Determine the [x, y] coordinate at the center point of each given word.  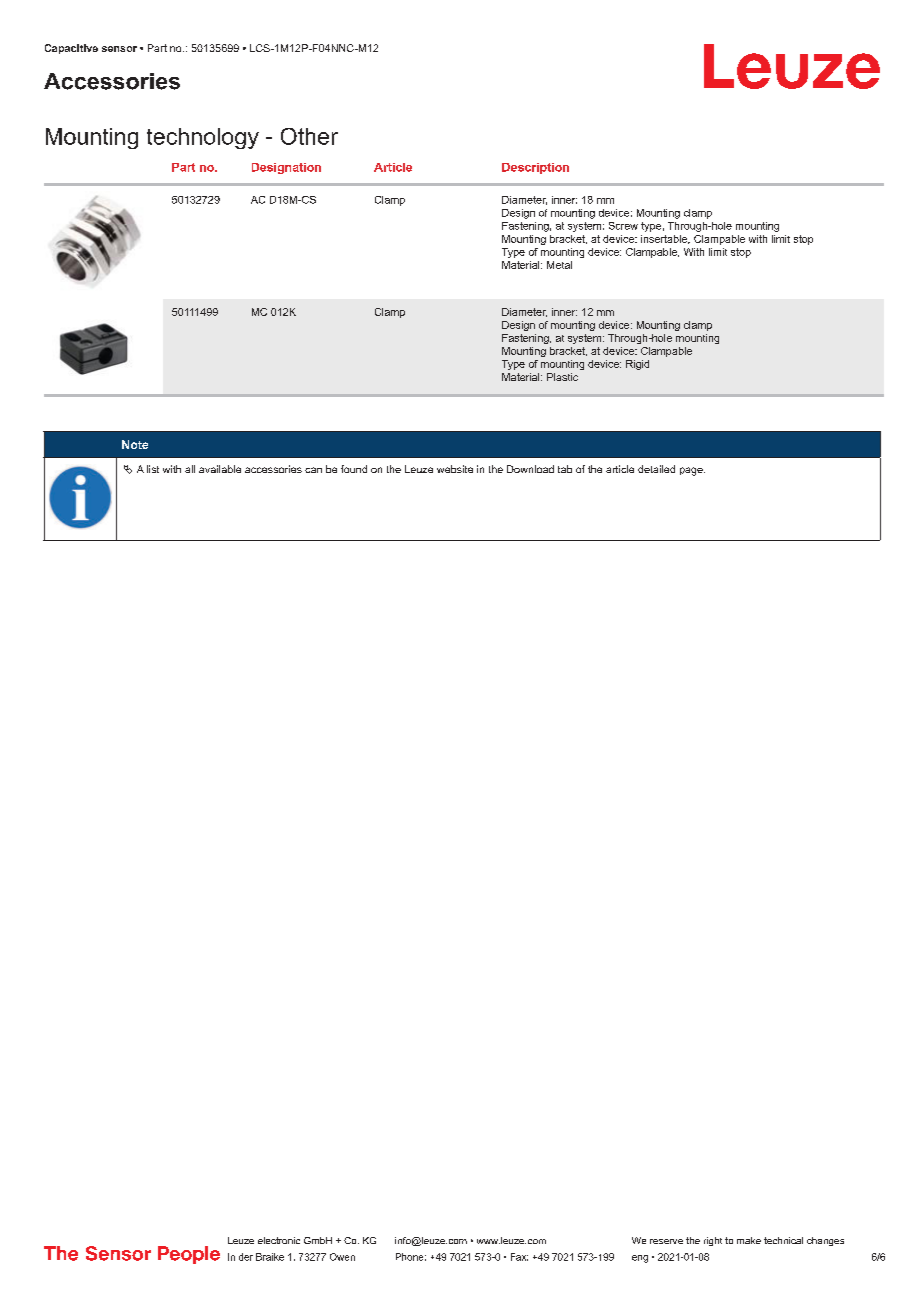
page [692, 471]
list [153, 469]
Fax [519, 1257]
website [455, 469]
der [246, 1257]
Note [135, 444]
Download [530, 469]
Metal [559, 265]
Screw [623, 226]
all [190, 469]
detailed [656, 469]
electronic [279, 1240]
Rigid [637, 365]
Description [535, 168]
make [749, 1240]
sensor [119, 49]
